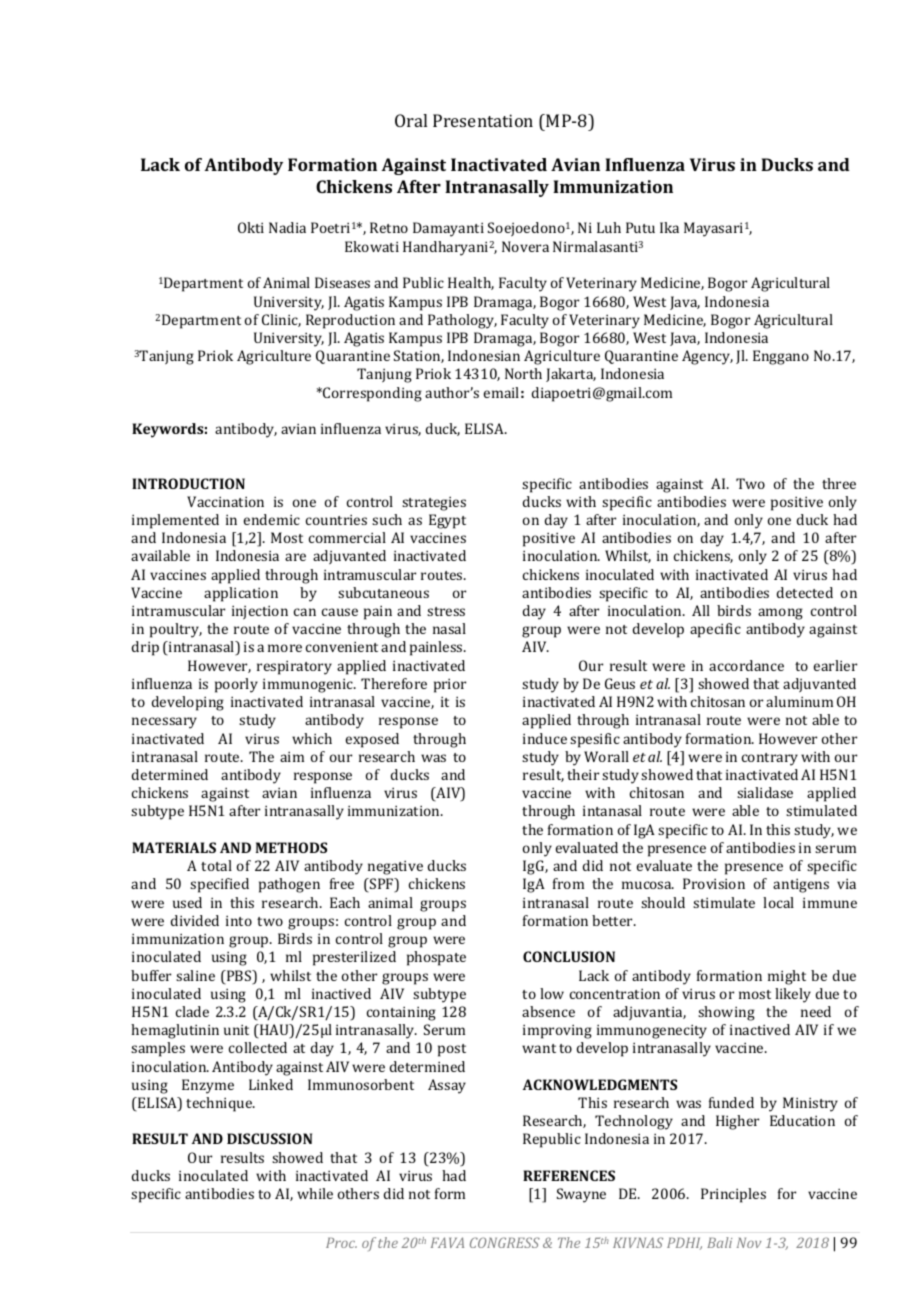  Describe the element at coordinates (287, 227) in the document. I see `Nadia` at that location.
